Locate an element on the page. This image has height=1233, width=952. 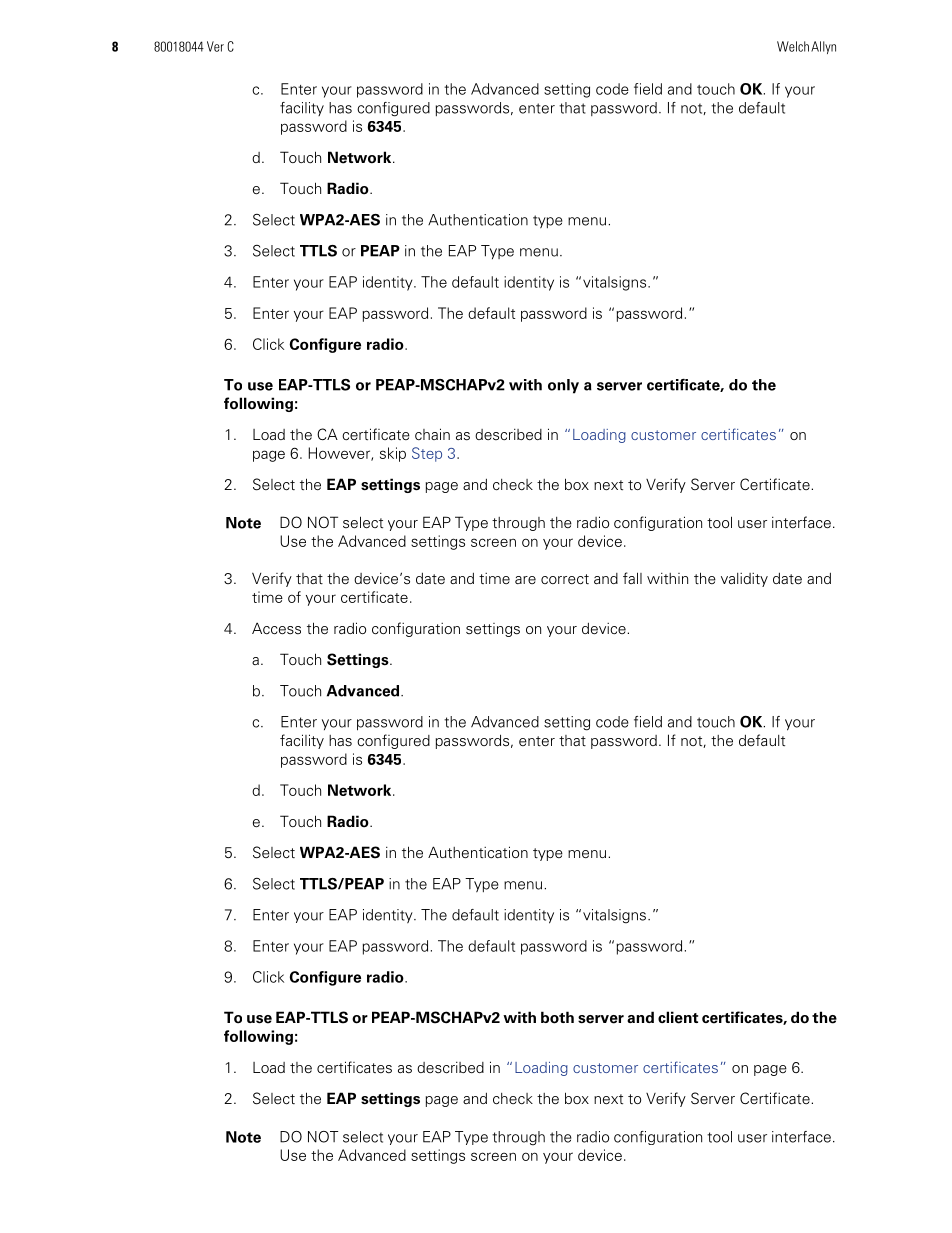
both is located at coordinates (557, 1017).
